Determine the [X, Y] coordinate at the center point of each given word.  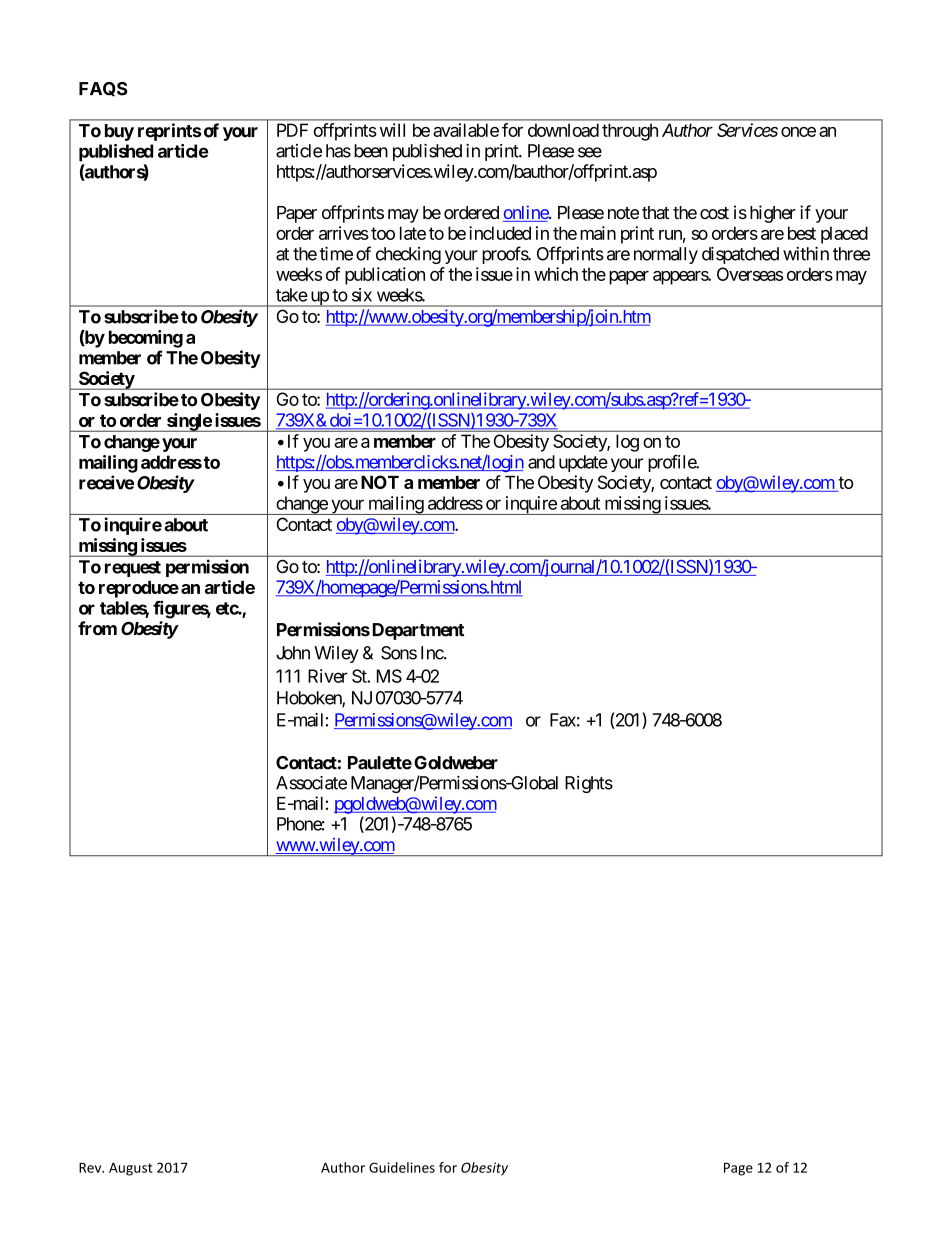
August [130, 1169]
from [97, 628]
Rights [589, 784]
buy [119, 132]
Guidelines [402, 1167]
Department [416, 631]
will [392, 130]
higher [773, 214]
